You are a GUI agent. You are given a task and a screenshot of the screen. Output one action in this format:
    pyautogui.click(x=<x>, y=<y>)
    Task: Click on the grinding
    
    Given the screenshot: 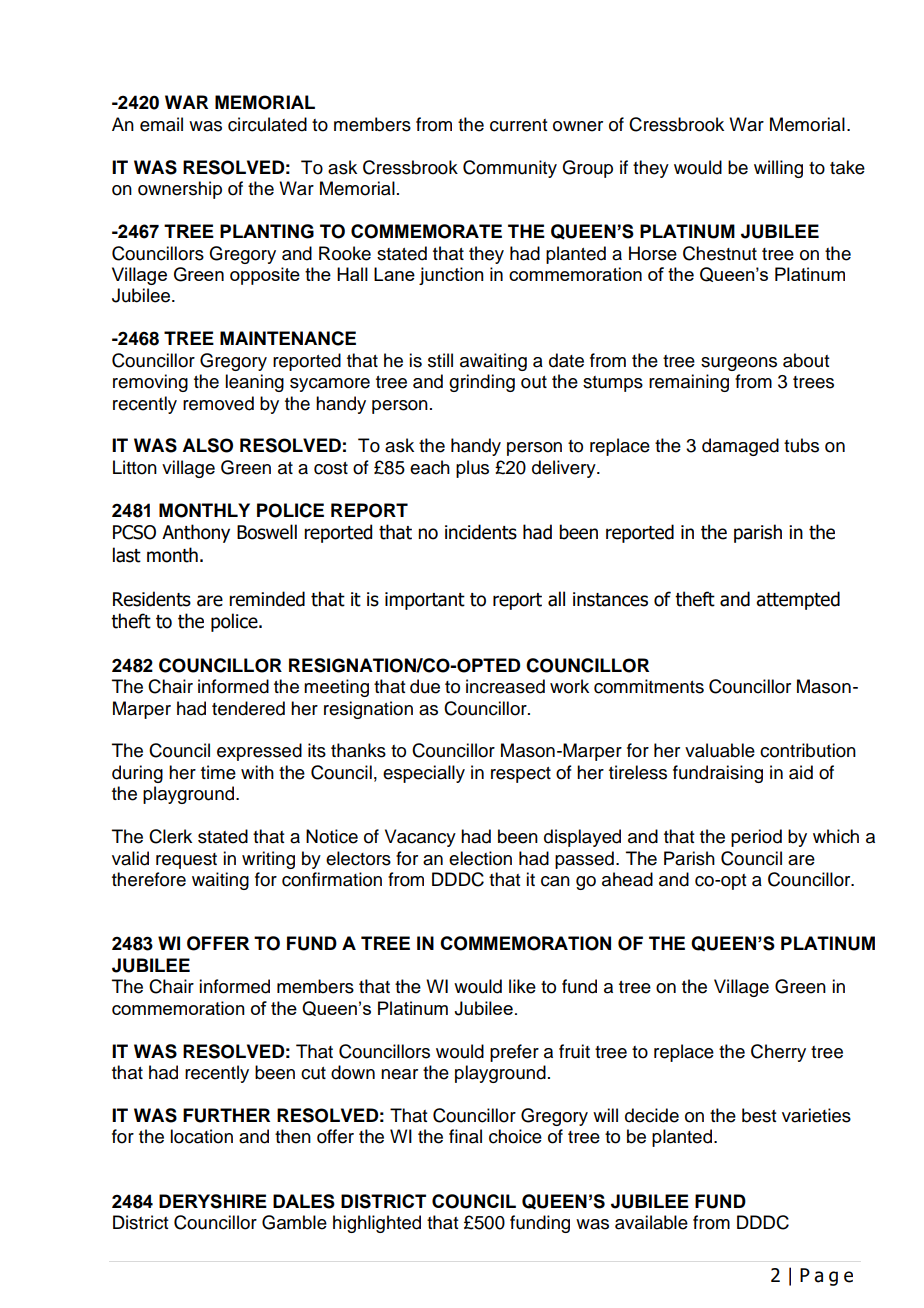 What is the action you would take?
    pyautogui.click(x=482, y=383)
